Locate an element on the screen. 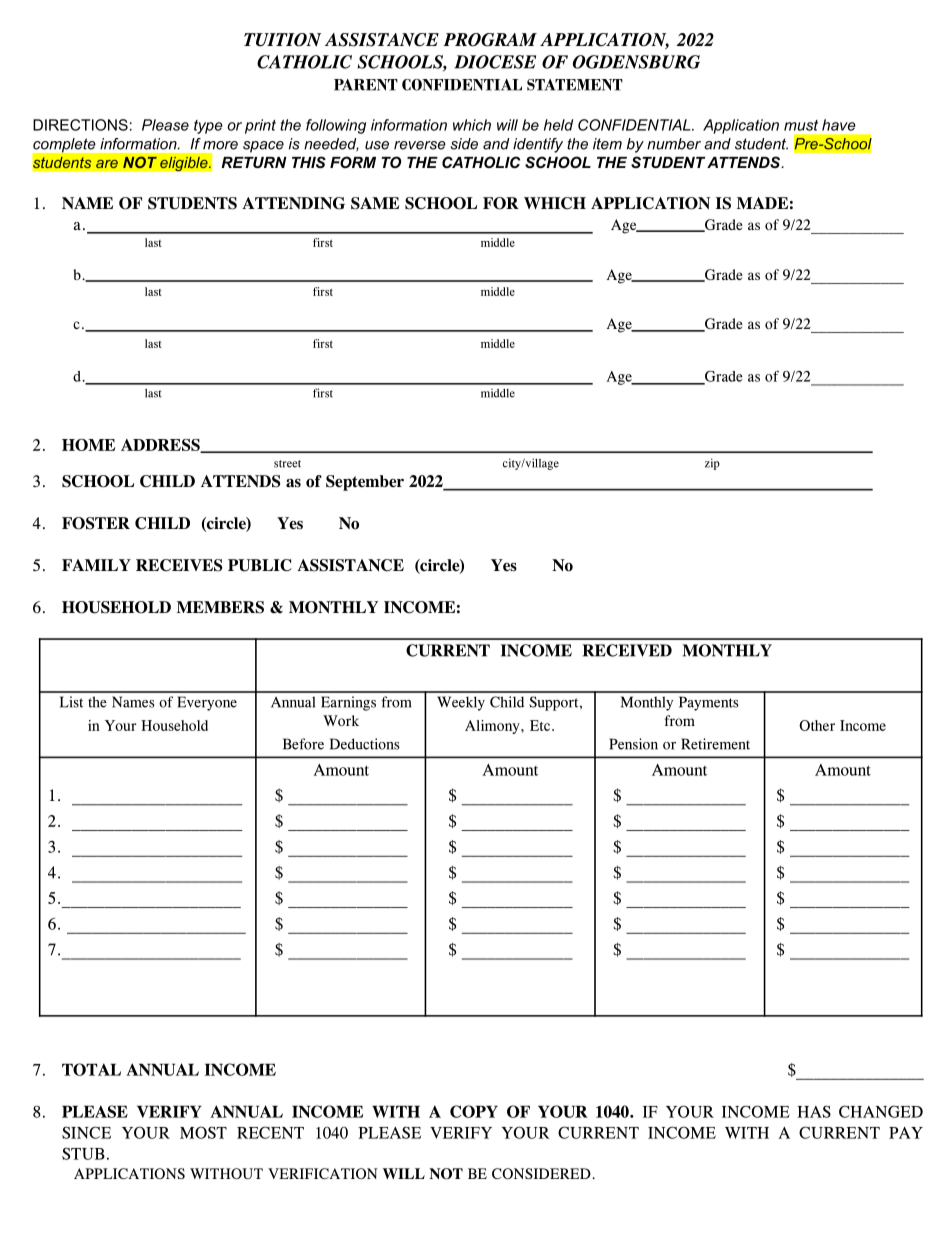 Image resolution: width=952 pixels, height=1233 pixels. must is located at coordinates (801, 125).
